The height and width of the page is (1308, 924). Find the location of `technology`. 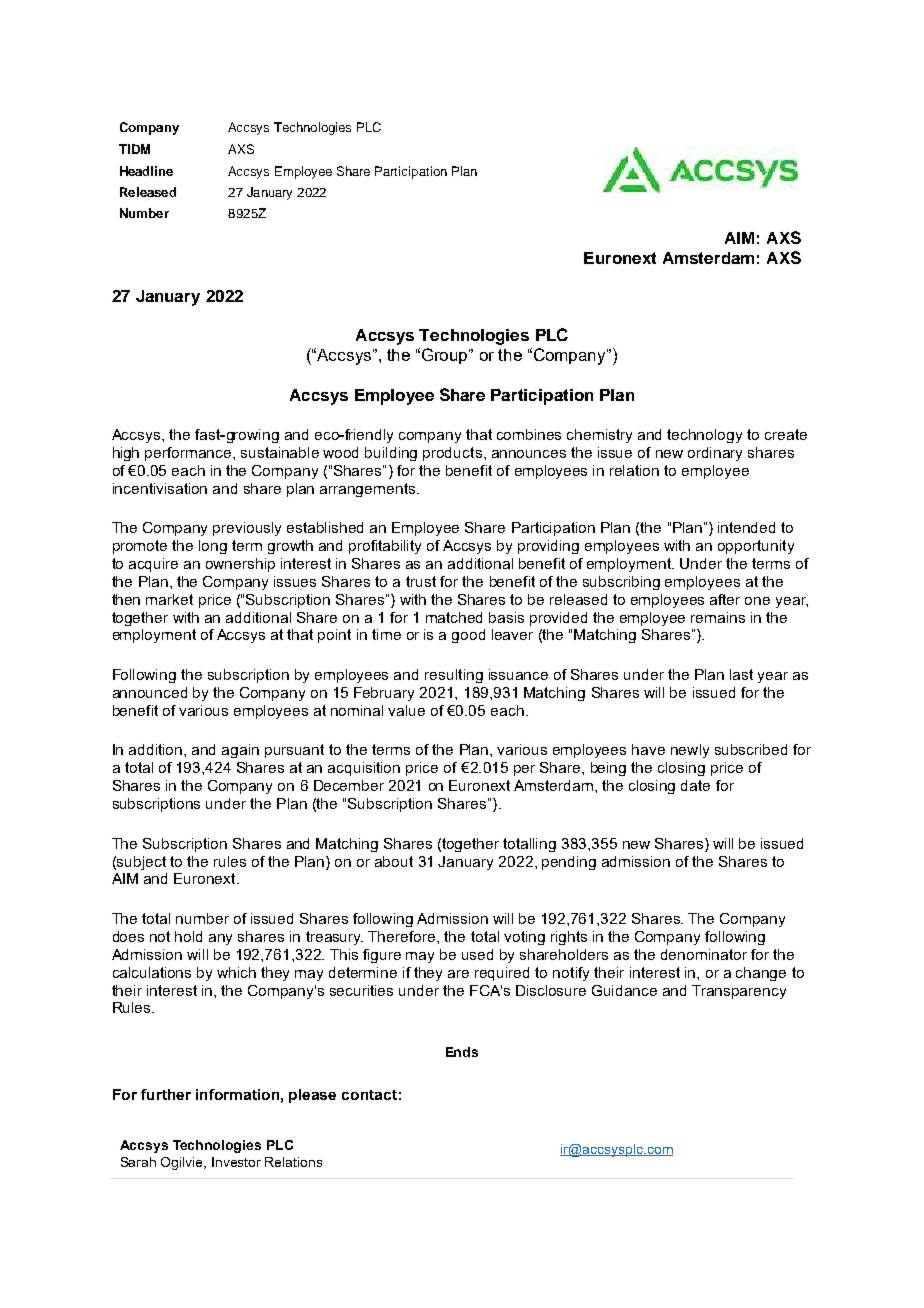

technology is located at coordinates (704, 436).
